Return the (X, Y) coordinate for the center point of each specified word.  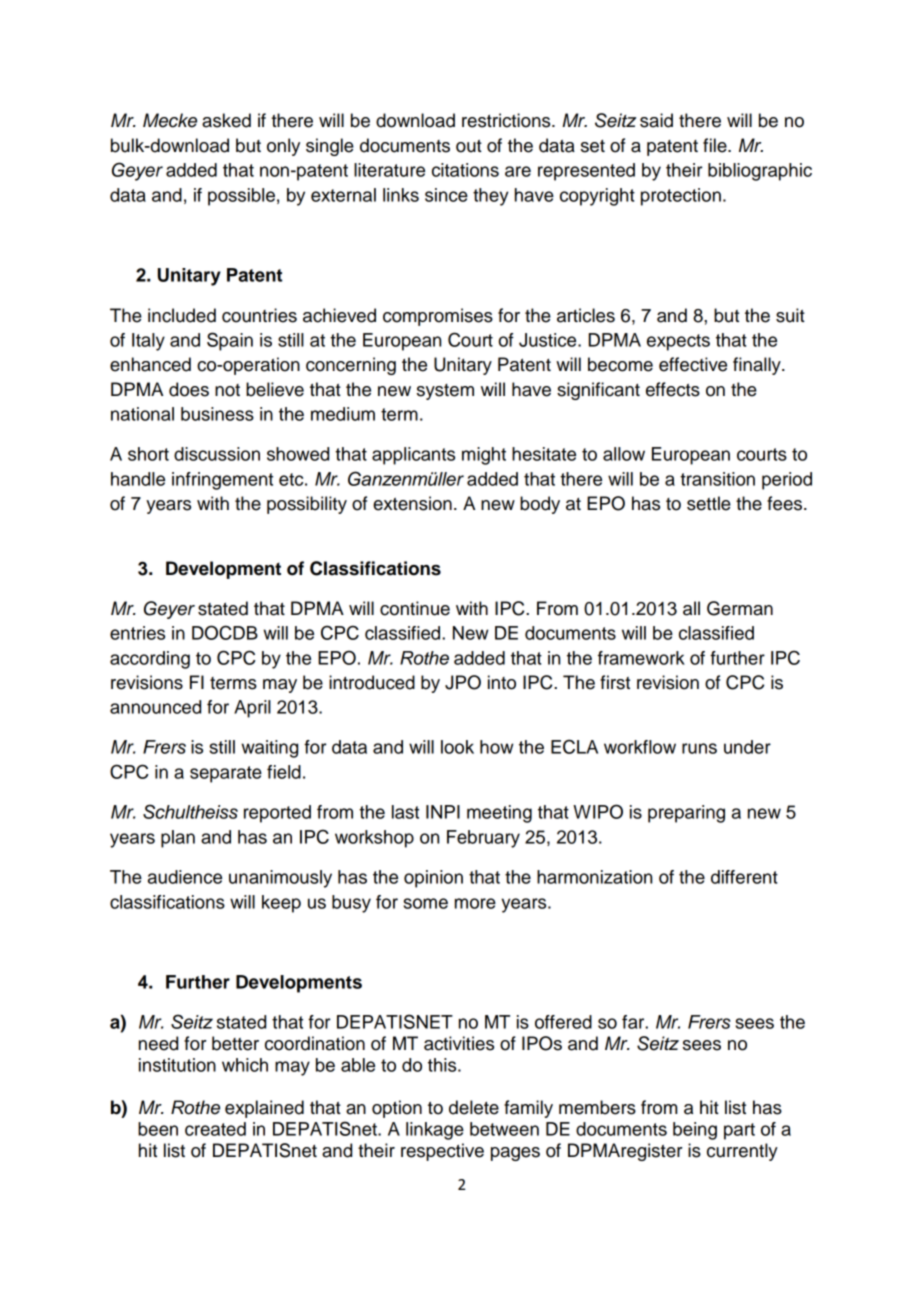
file (716, 145)
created (215, 1129)
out (469, 146)
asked (226, 120)
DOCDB (225, 632)
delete (474, 1107)
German (740, 608)
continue (415, 608)
